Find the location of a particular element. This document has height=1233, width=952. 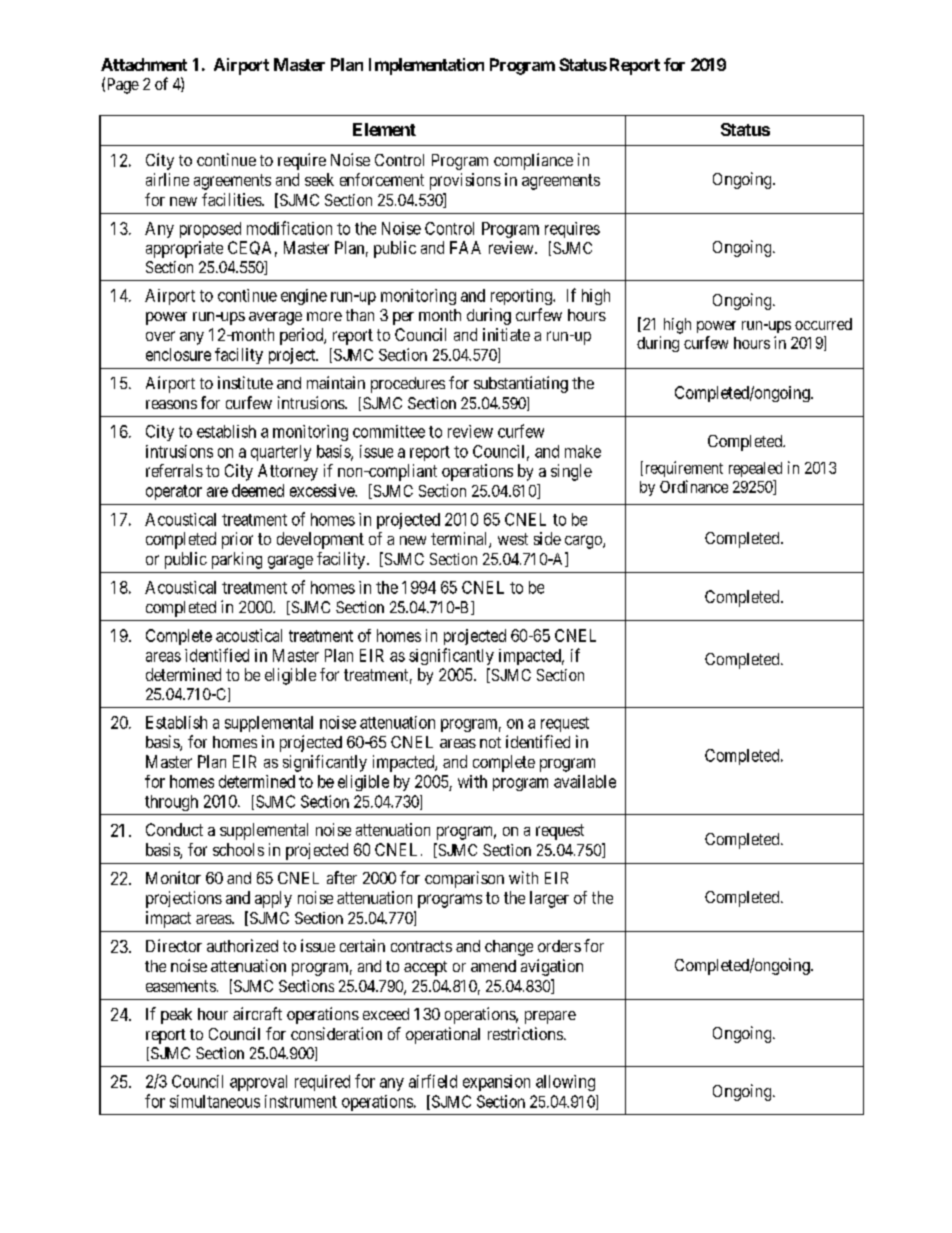

schools is located at coordinates (238, 849).
